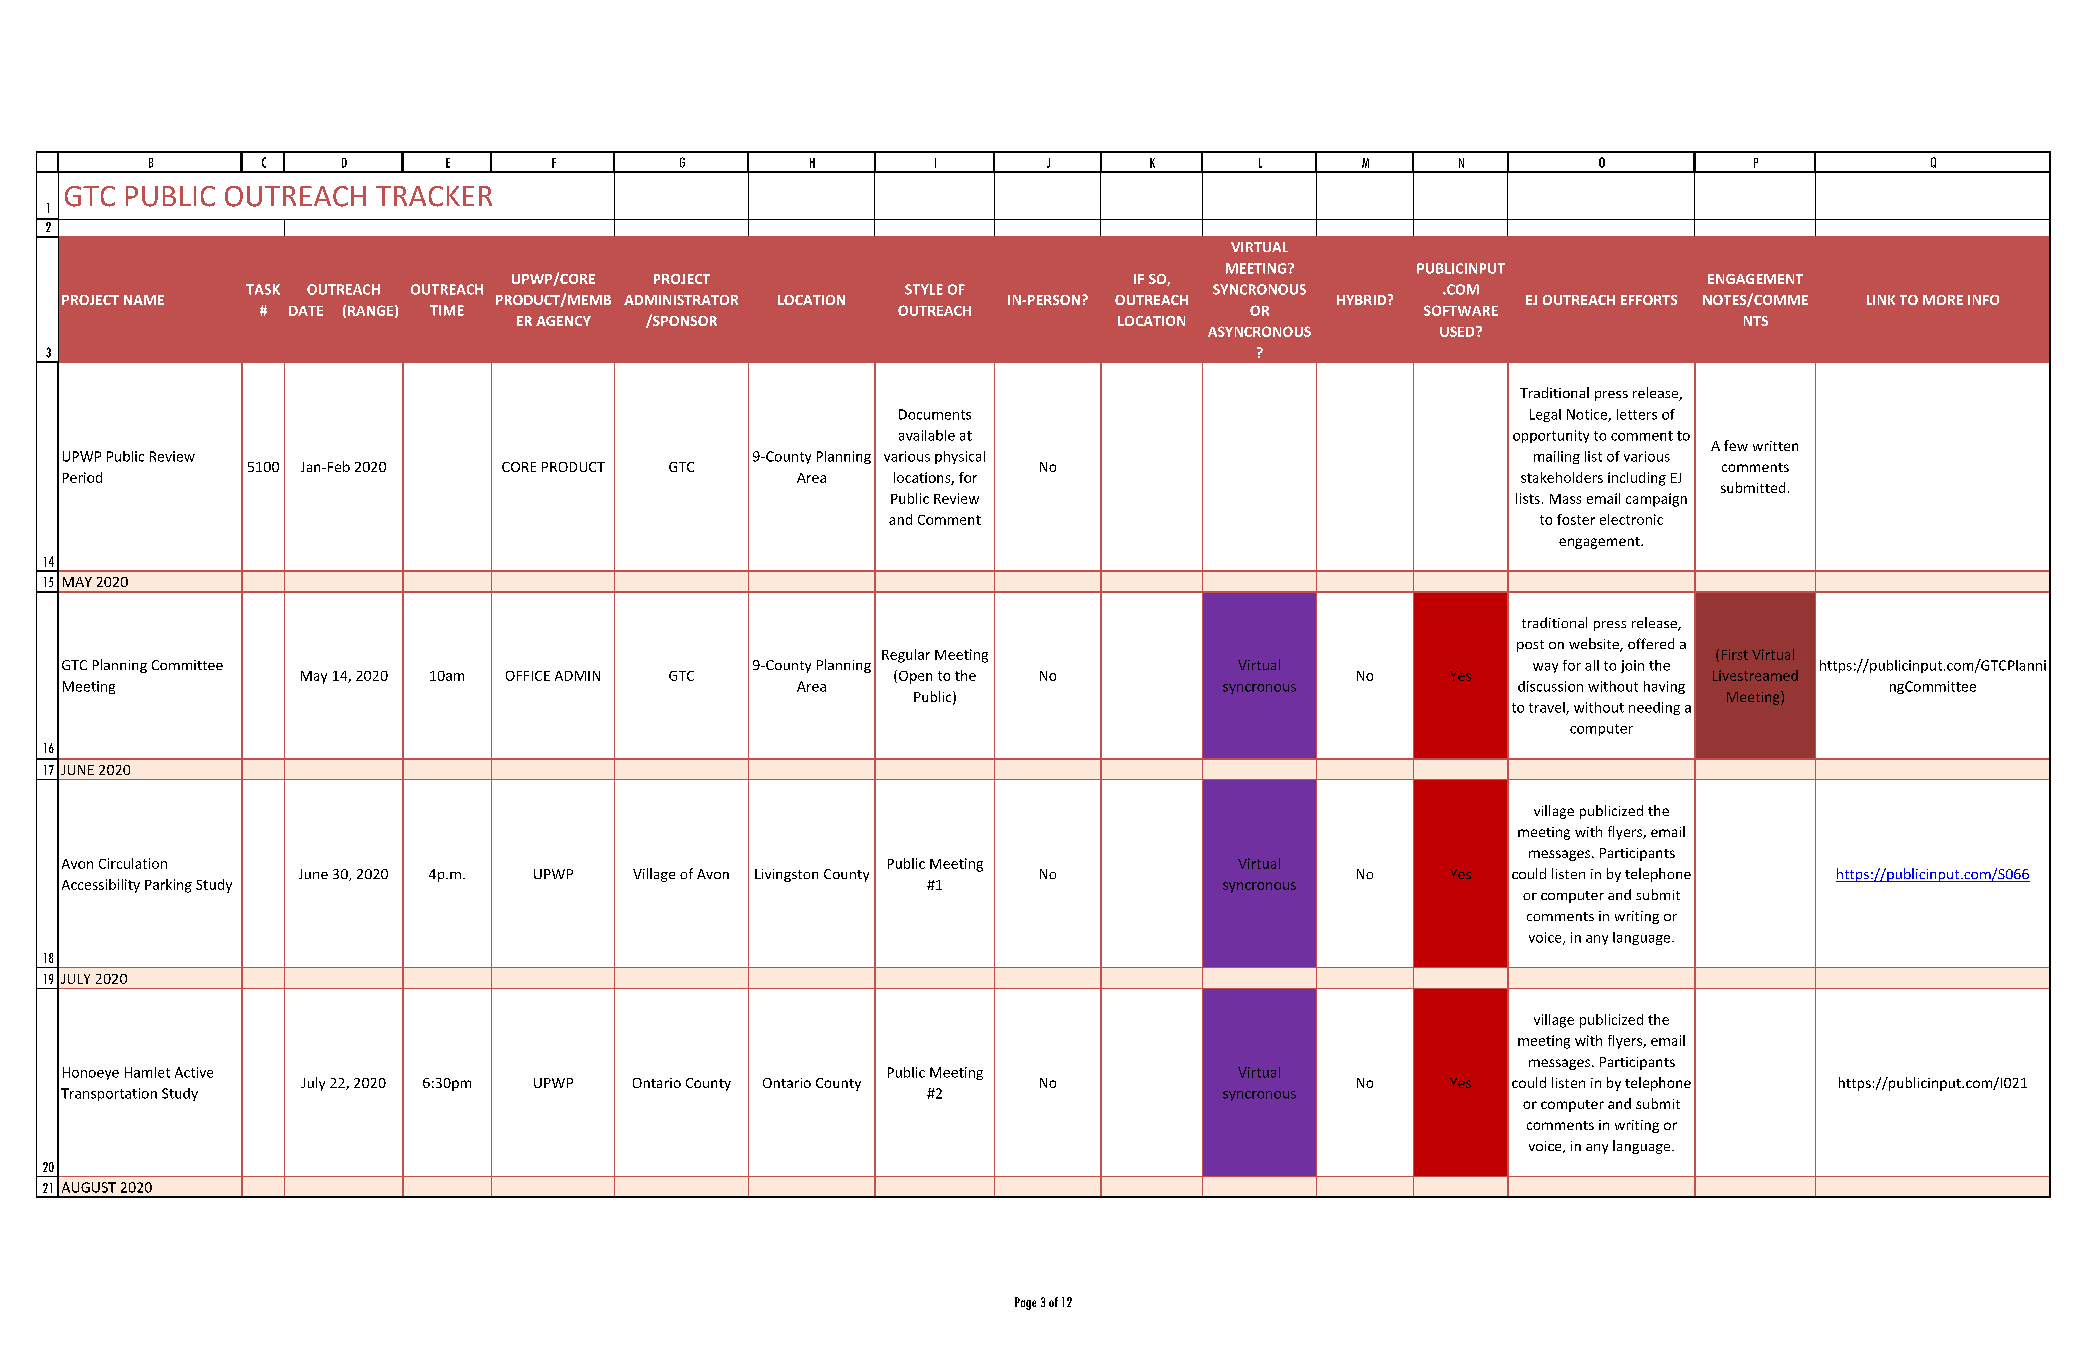 The height and width of the screenshot is (1351, 2088). What do you see at coordinates (924, 289) in the screenshot?
I see `STYLE` at bounding box center [924, 289].
